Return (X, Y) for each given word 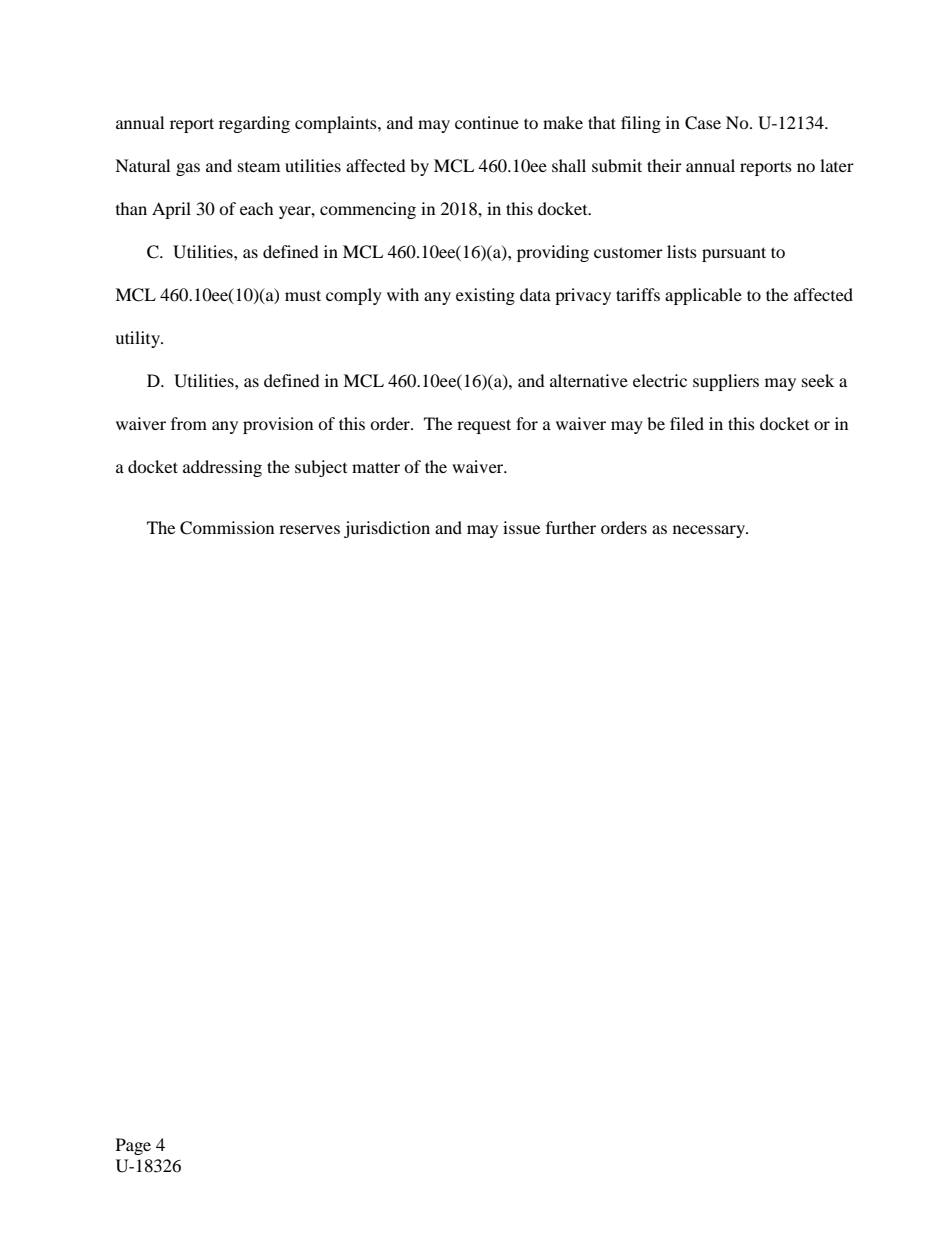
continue (487, 122)
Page (133, 1146)
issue (521, 527)
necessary (710, 531)
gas (188, 169)
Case (703, 123)
